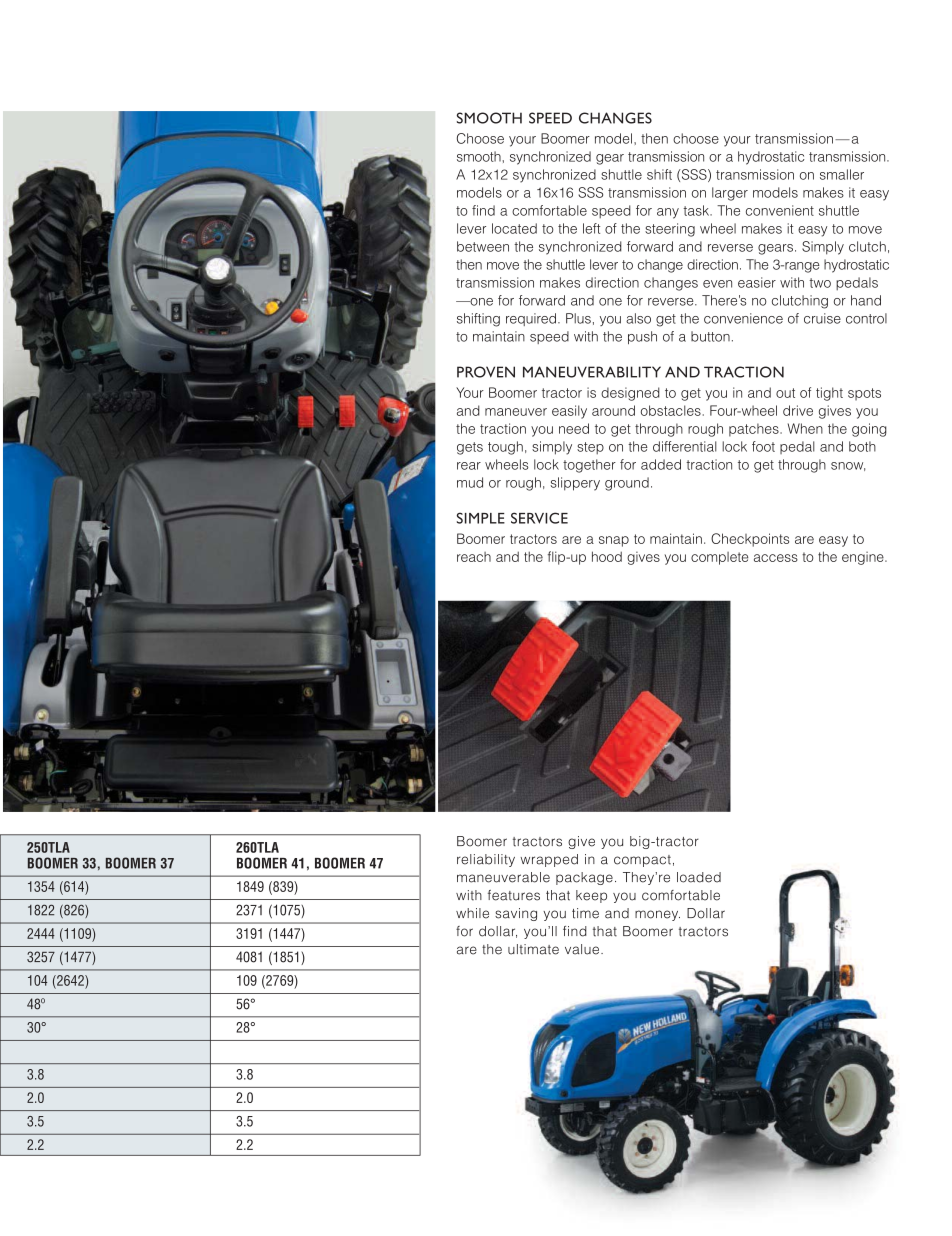  I want to click on engine, so click(864, 558).
